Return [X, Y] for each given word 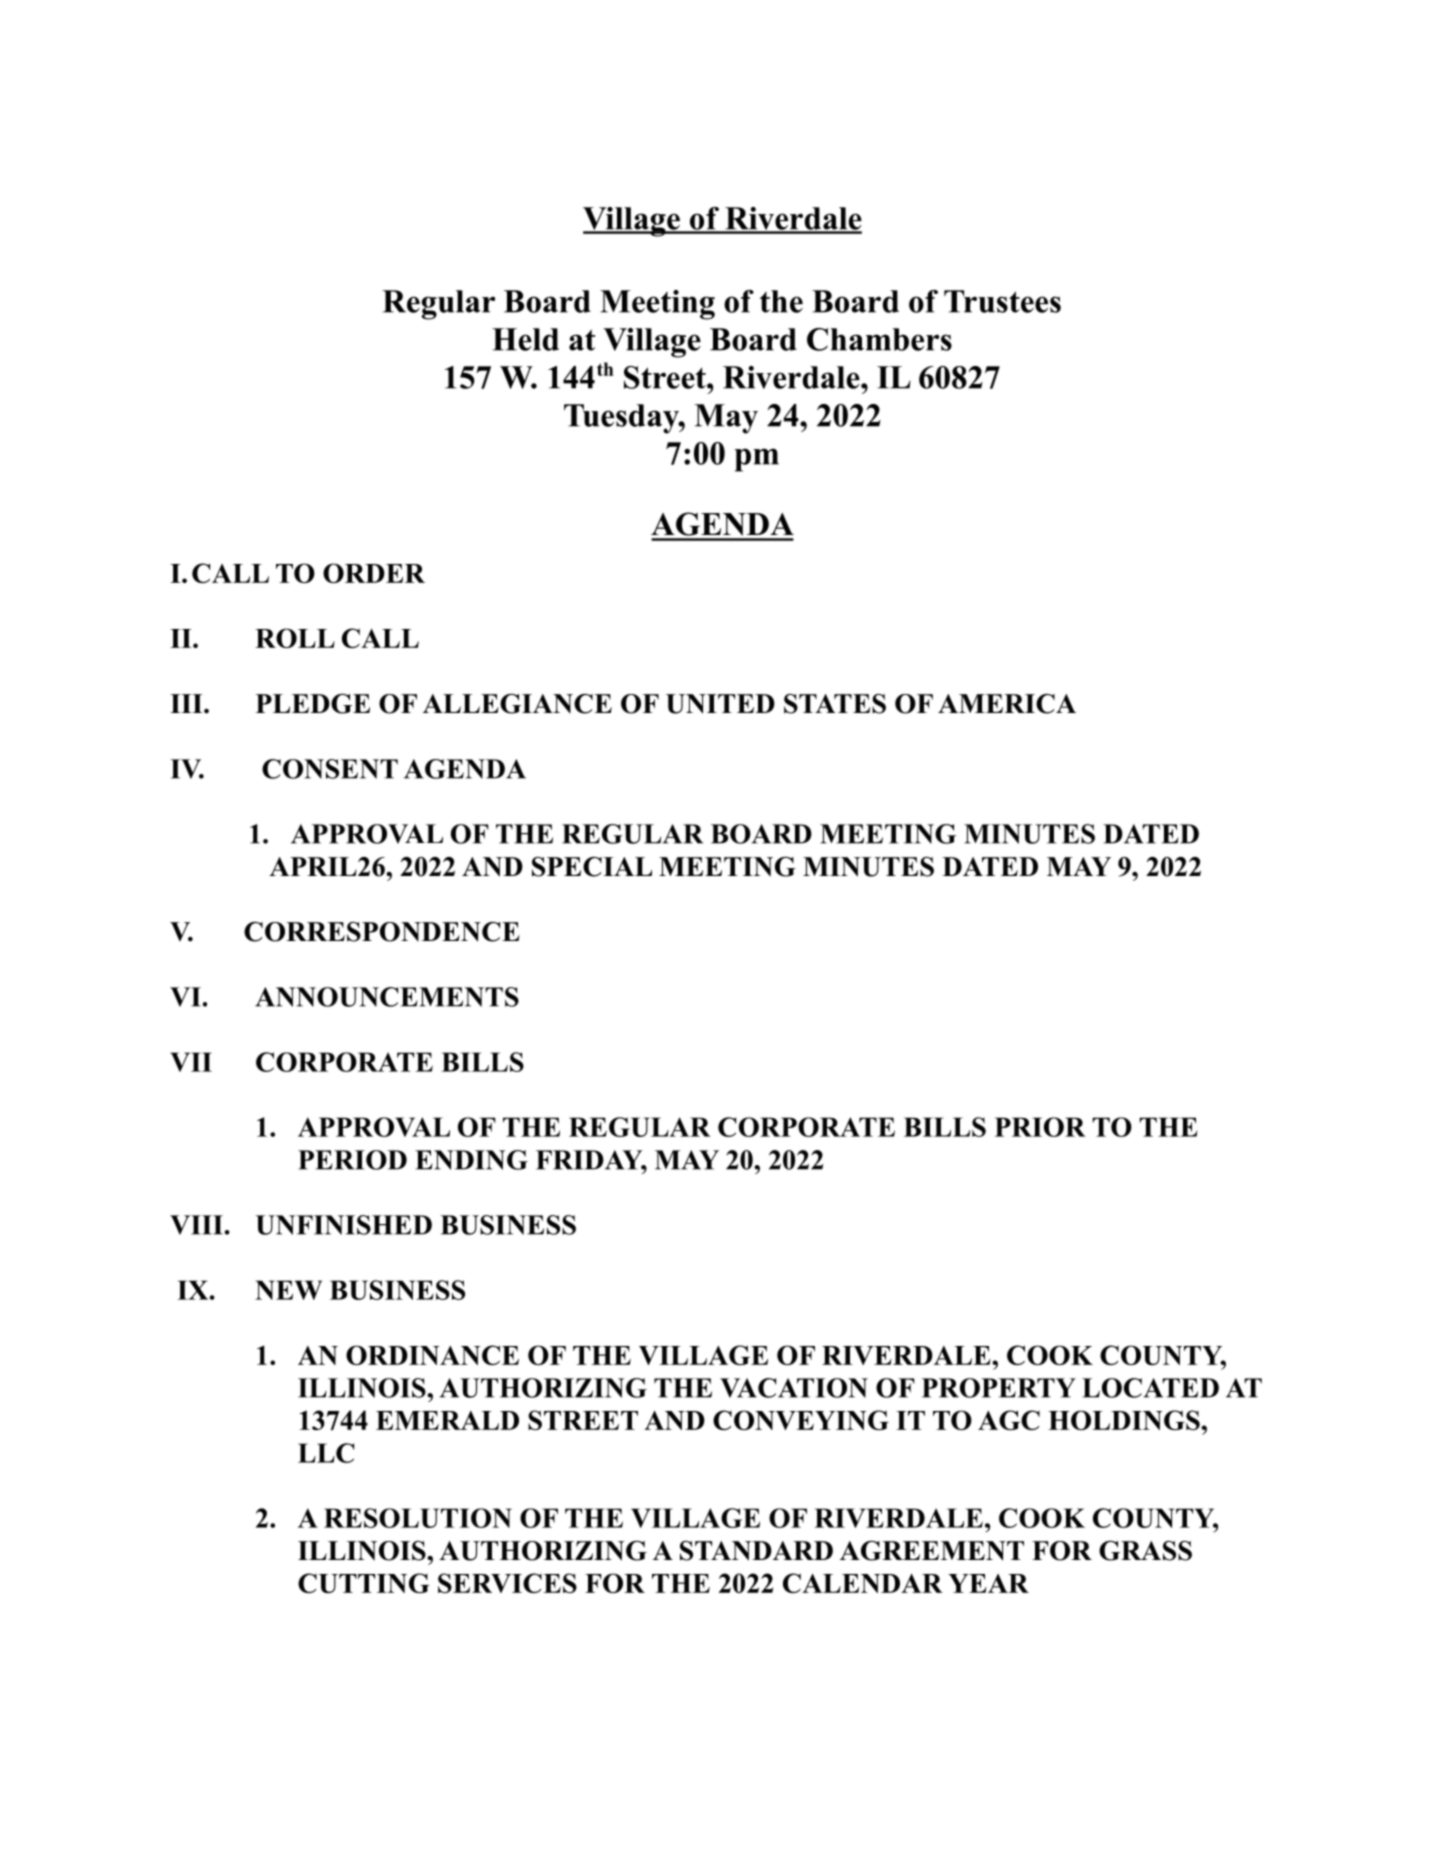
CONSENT [330, 769]
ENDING [471, 1160]
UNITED [720, 704]
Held [525, 339]
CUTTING [364, 1583]
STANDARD [756, 1551]
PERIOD [352, 1160]
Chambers [879, 339]
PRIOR [1040, 1127]
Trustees [1002, 301]
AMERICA [1007, 704]
